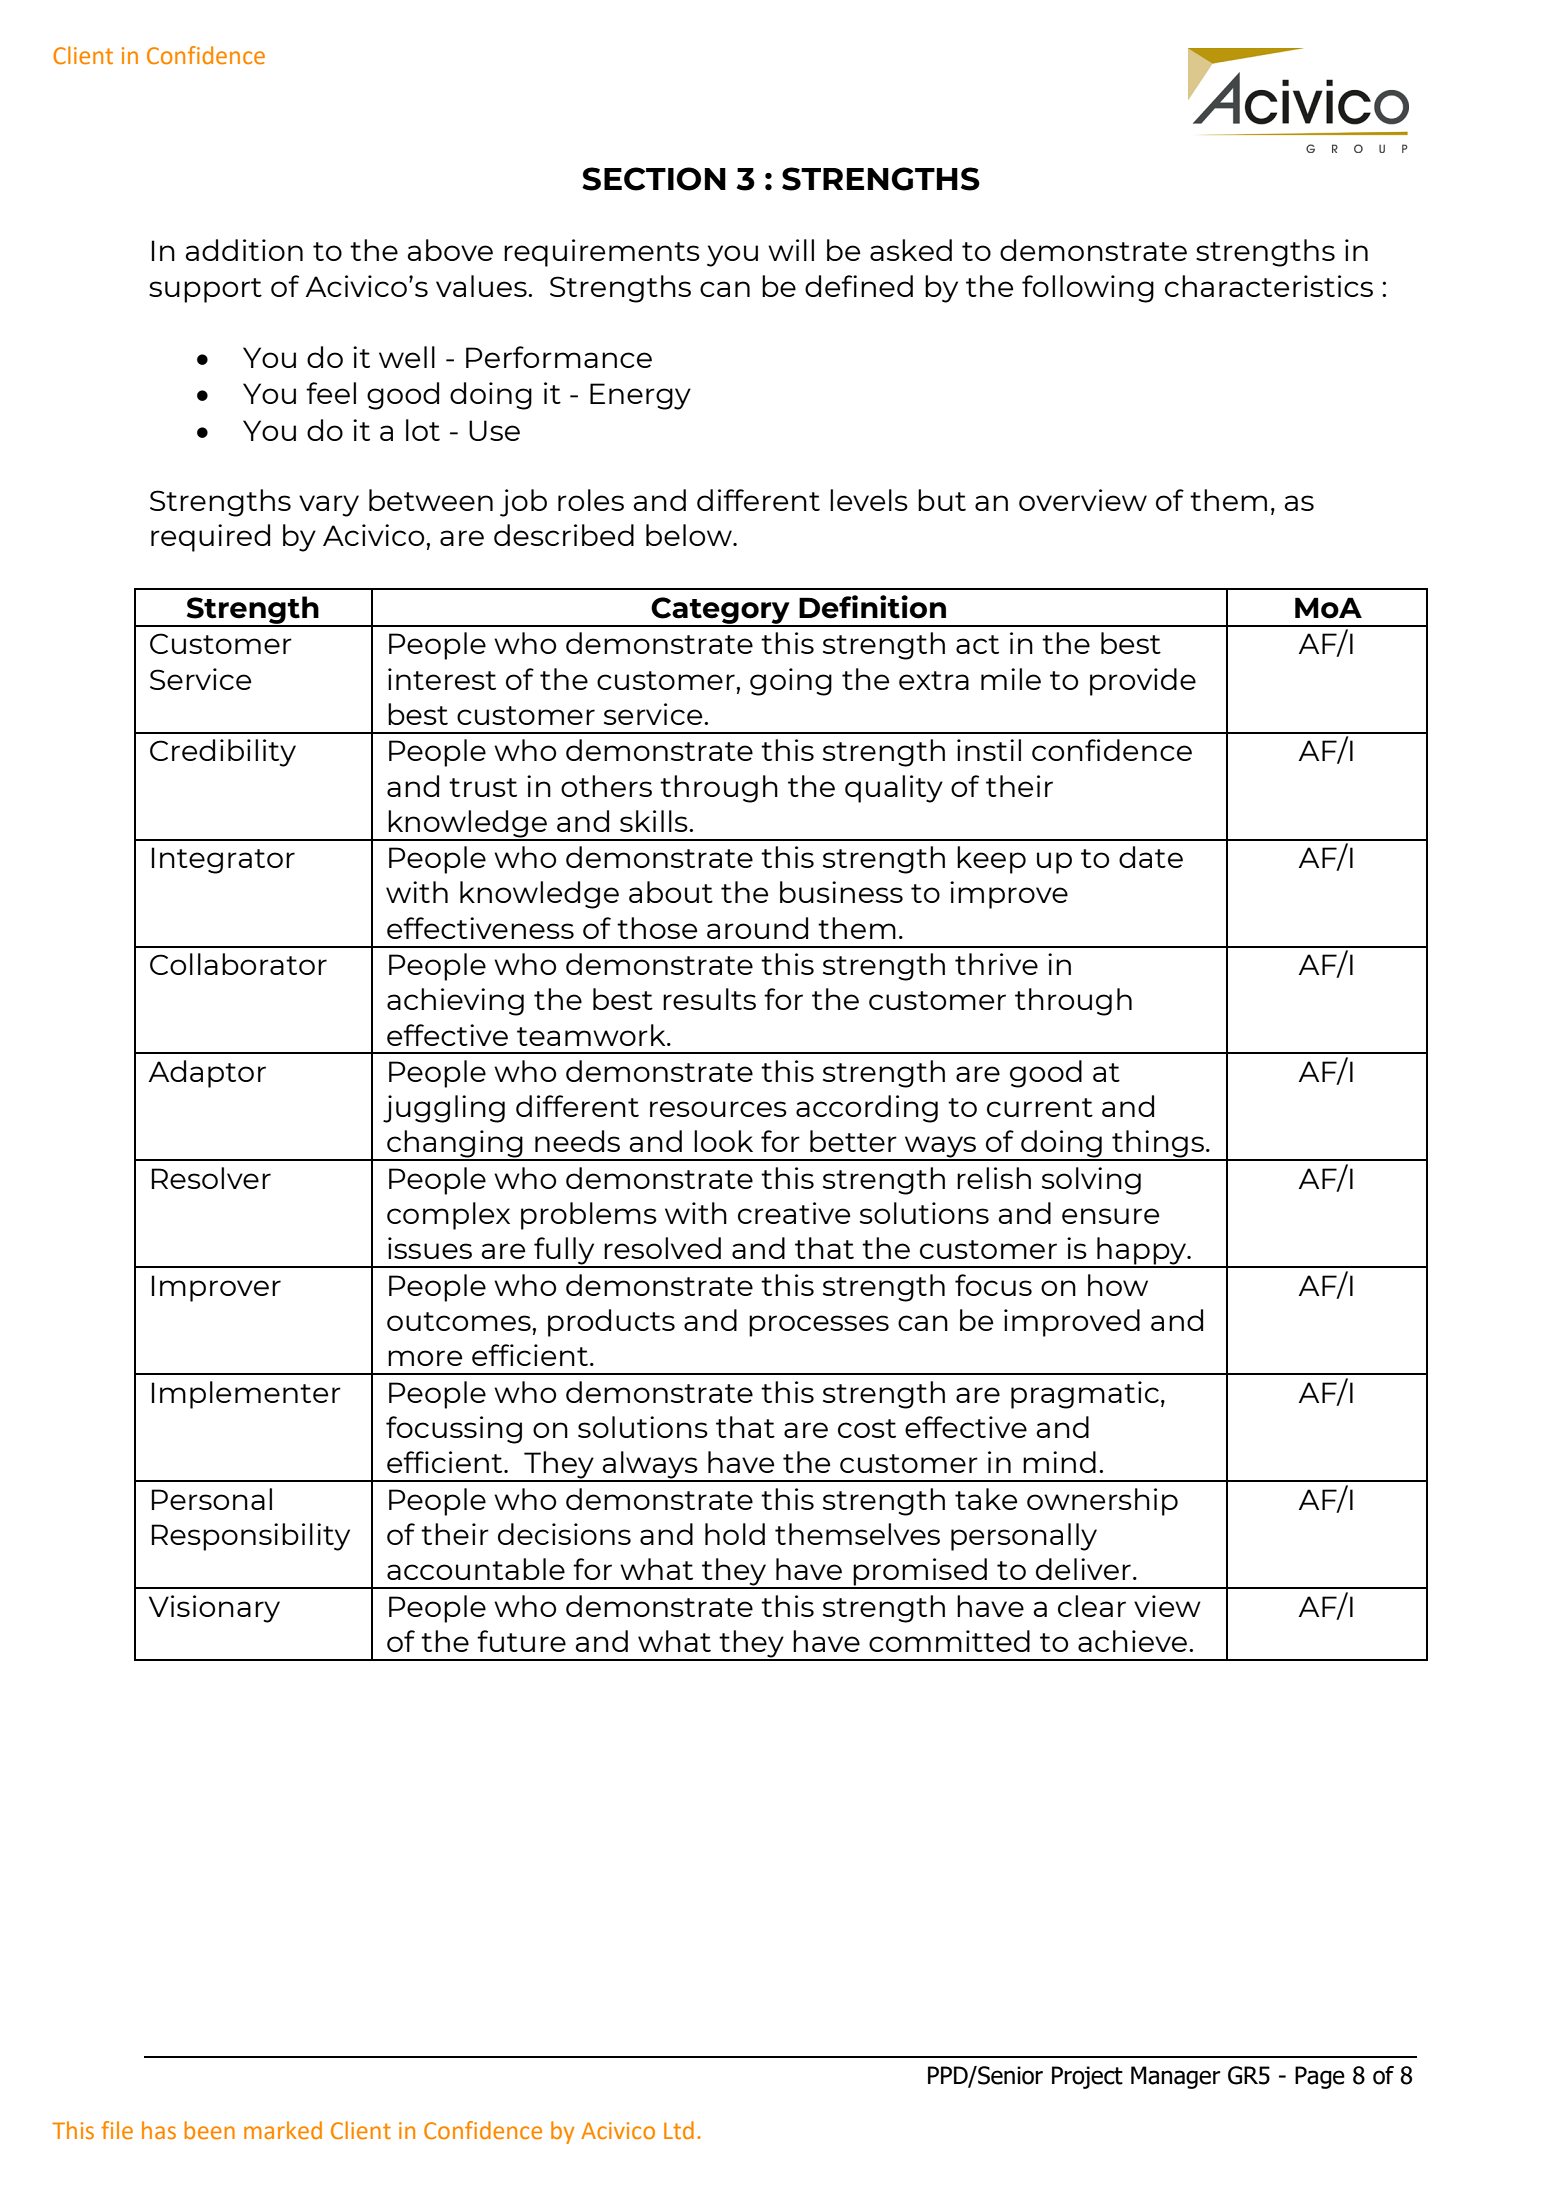 The image size is (1562, 2210). What do you see at coordinates (244, 250) in the screenshot?
I see `addition` at bounding box center [244, 250].
